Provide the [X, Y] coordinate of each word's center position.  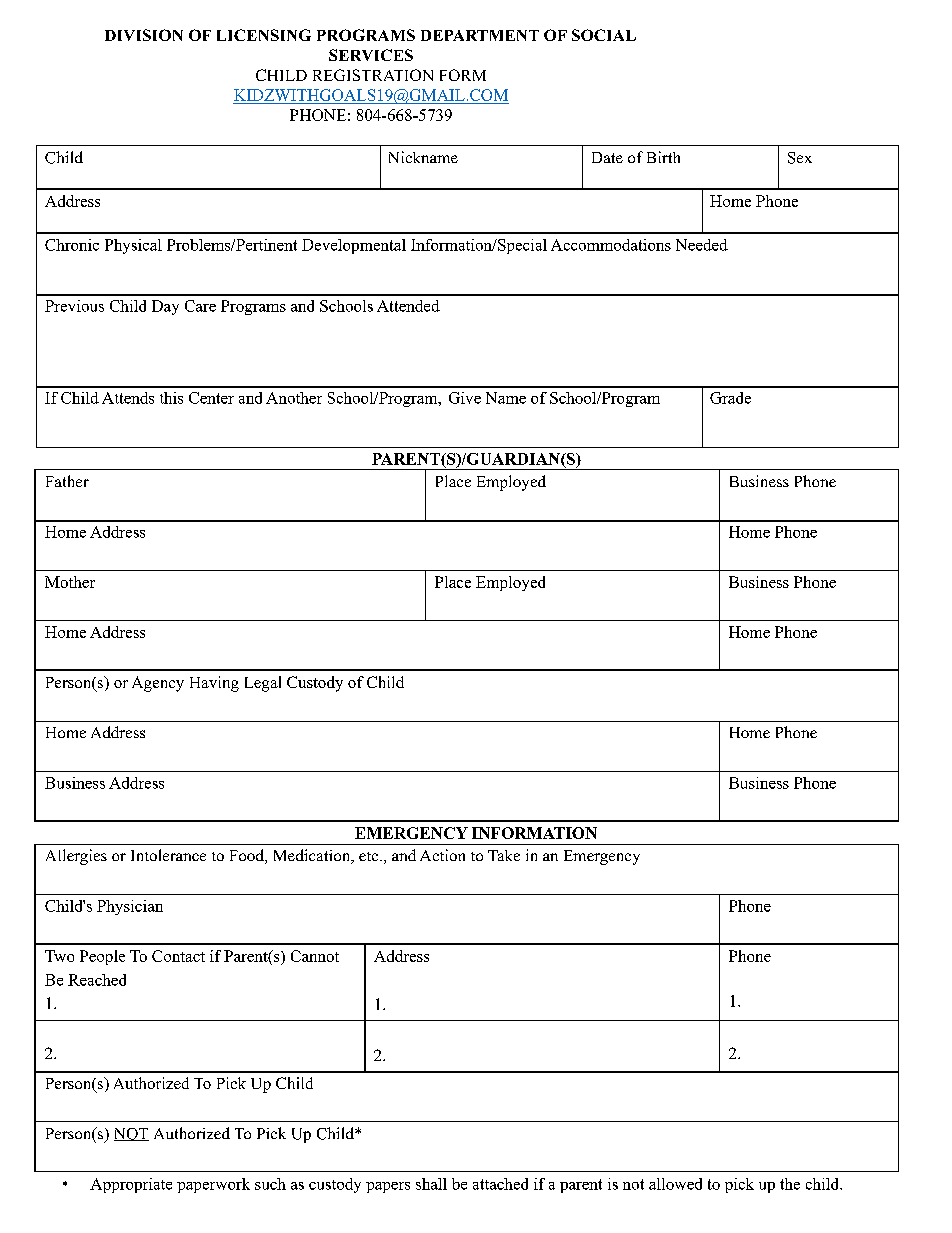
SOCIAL [604, 35]
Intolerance [168, 855]
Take [504, 855]
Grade [730, 398]
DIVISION [144, 35]
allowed [675, 1184]
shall [431, 1184]
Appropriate [131, 1185]
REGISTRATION [373, 75]
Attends [128, 398]
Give [465, 398]
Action [442, 855]
